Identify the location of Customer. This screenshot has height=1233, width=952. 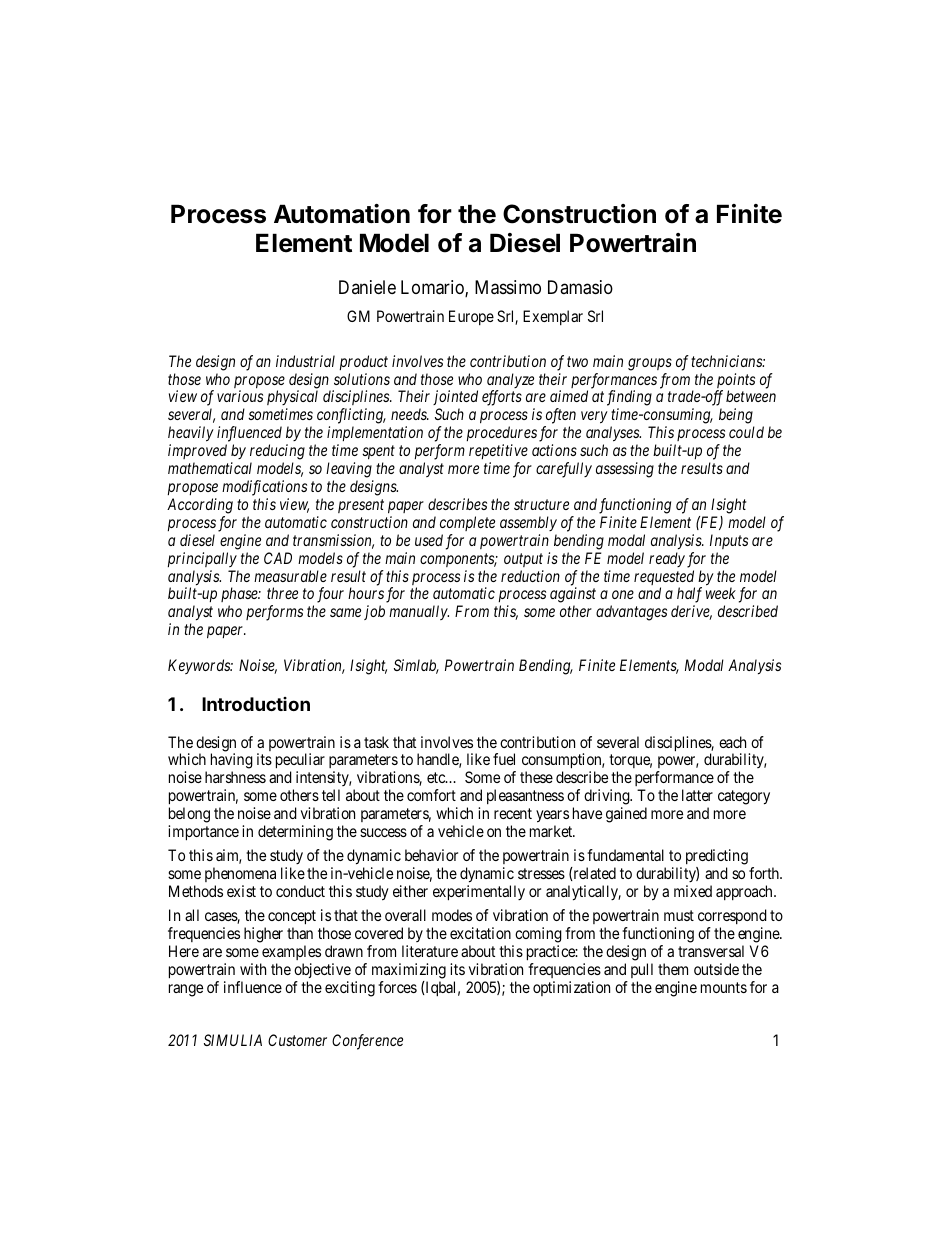
(297, 1040).
